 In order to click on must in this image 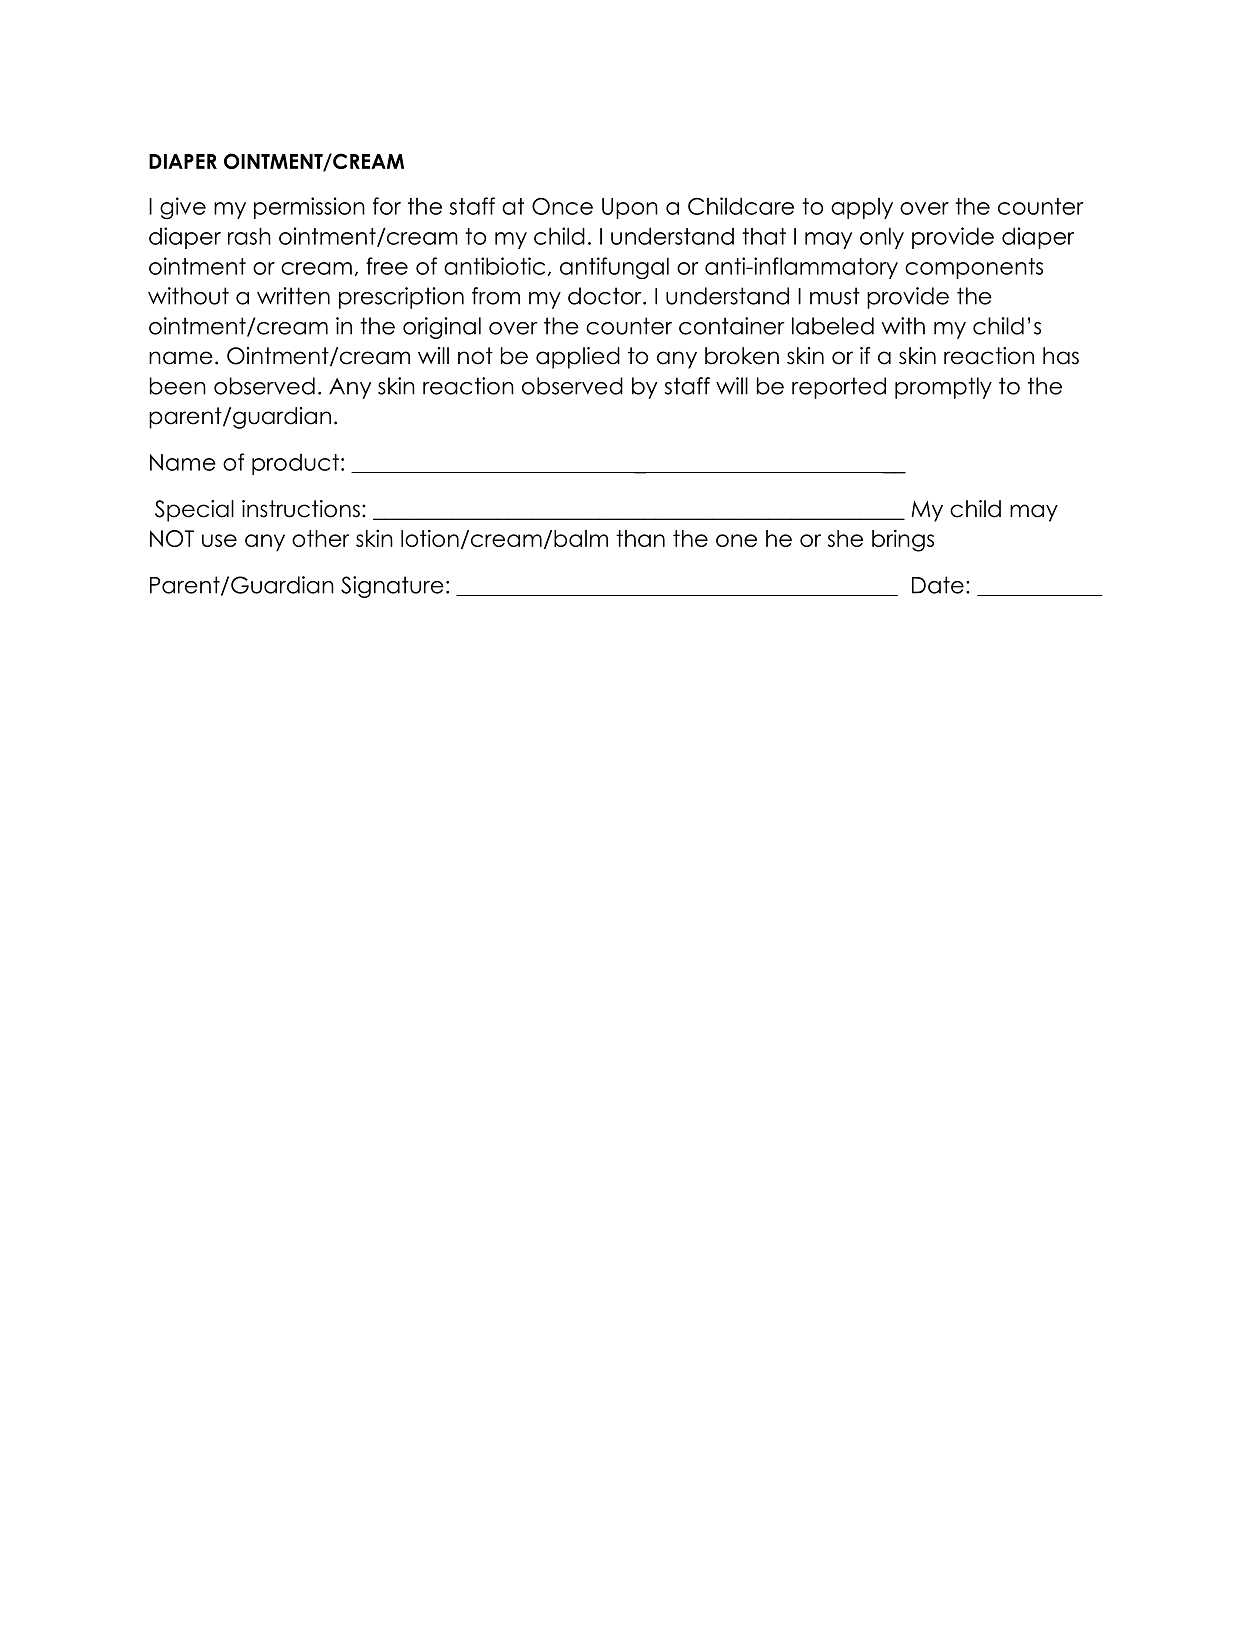, I will do `click(835, 296)`.
